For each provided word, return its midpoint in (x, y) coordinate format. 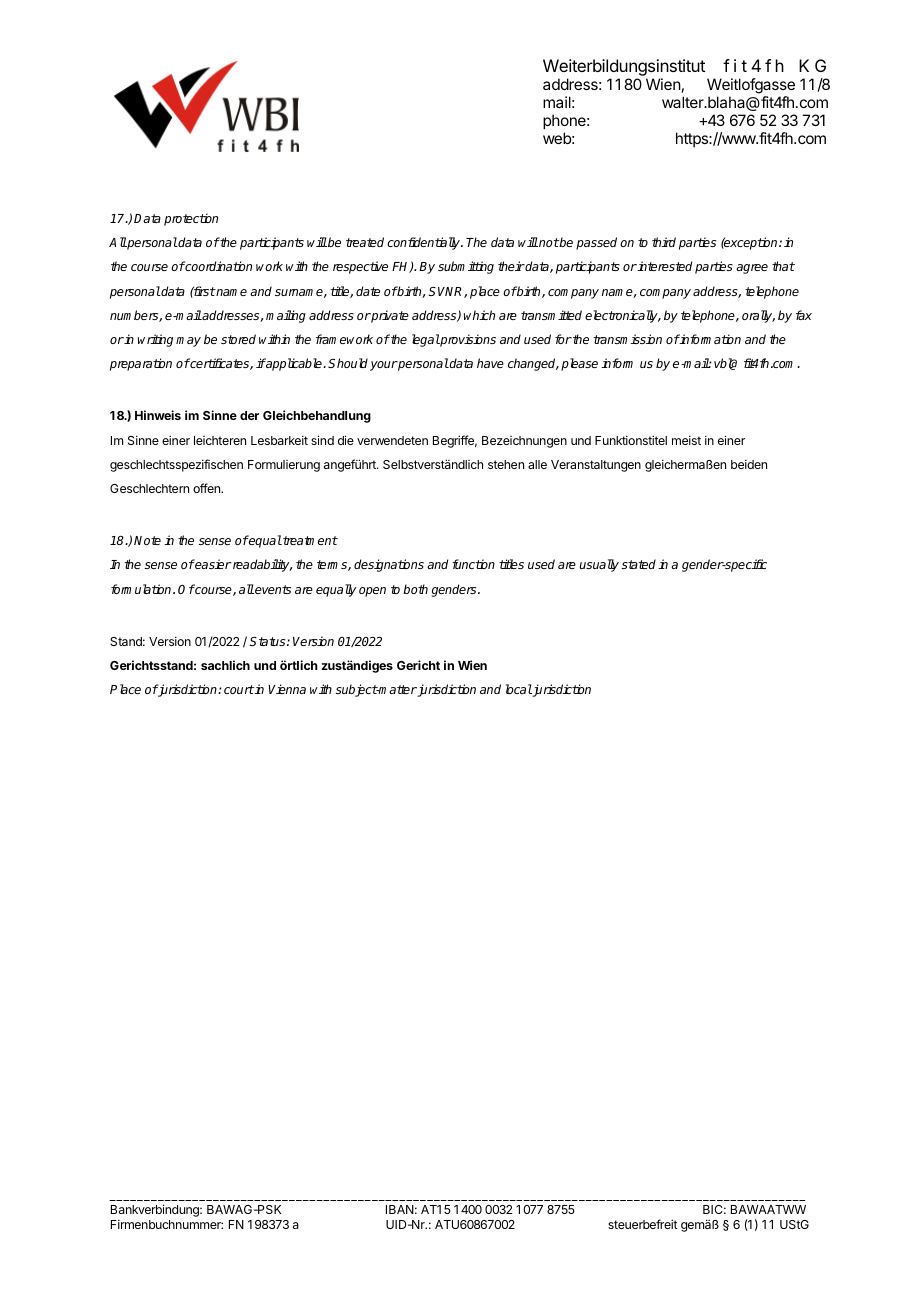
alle (537, 464)
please (579, 364)
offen (207, 488)
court (239, 689)
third (664, 242)
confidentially (425, 243)
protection (191, 219)
